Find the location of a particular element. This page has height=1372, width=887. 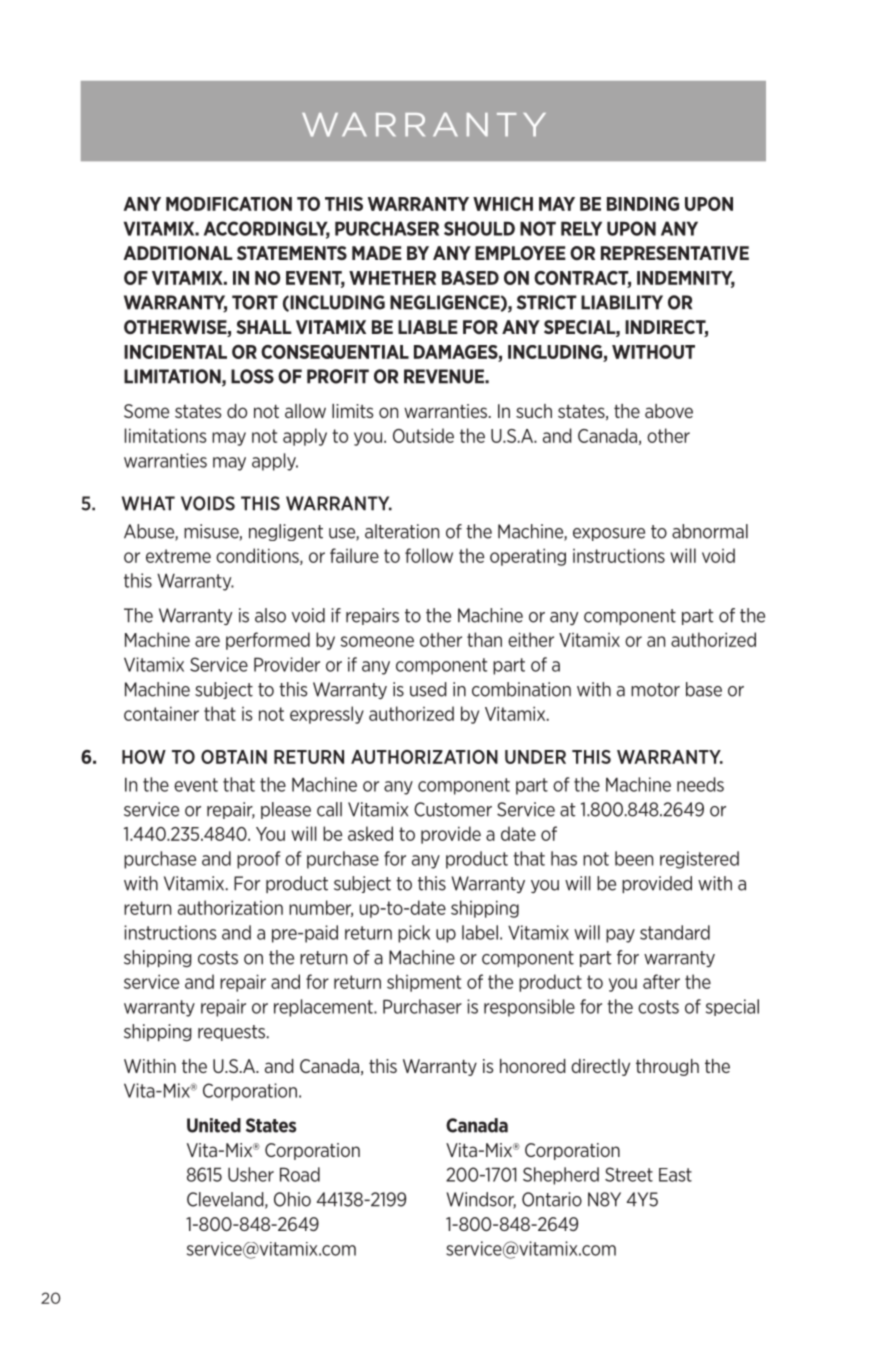

shipment is located at coordinates (424, 983).
